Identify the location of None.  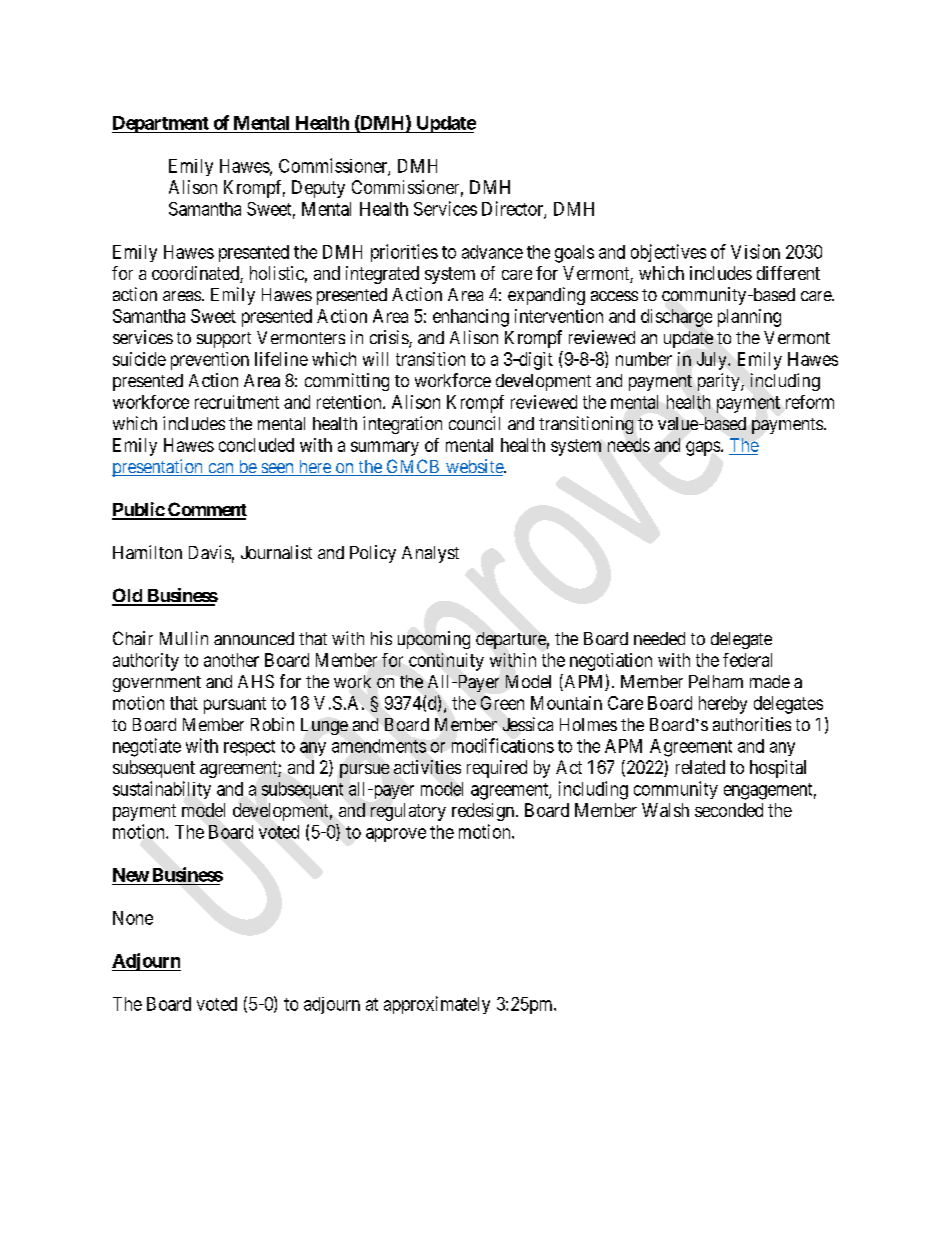
(133, 918).
